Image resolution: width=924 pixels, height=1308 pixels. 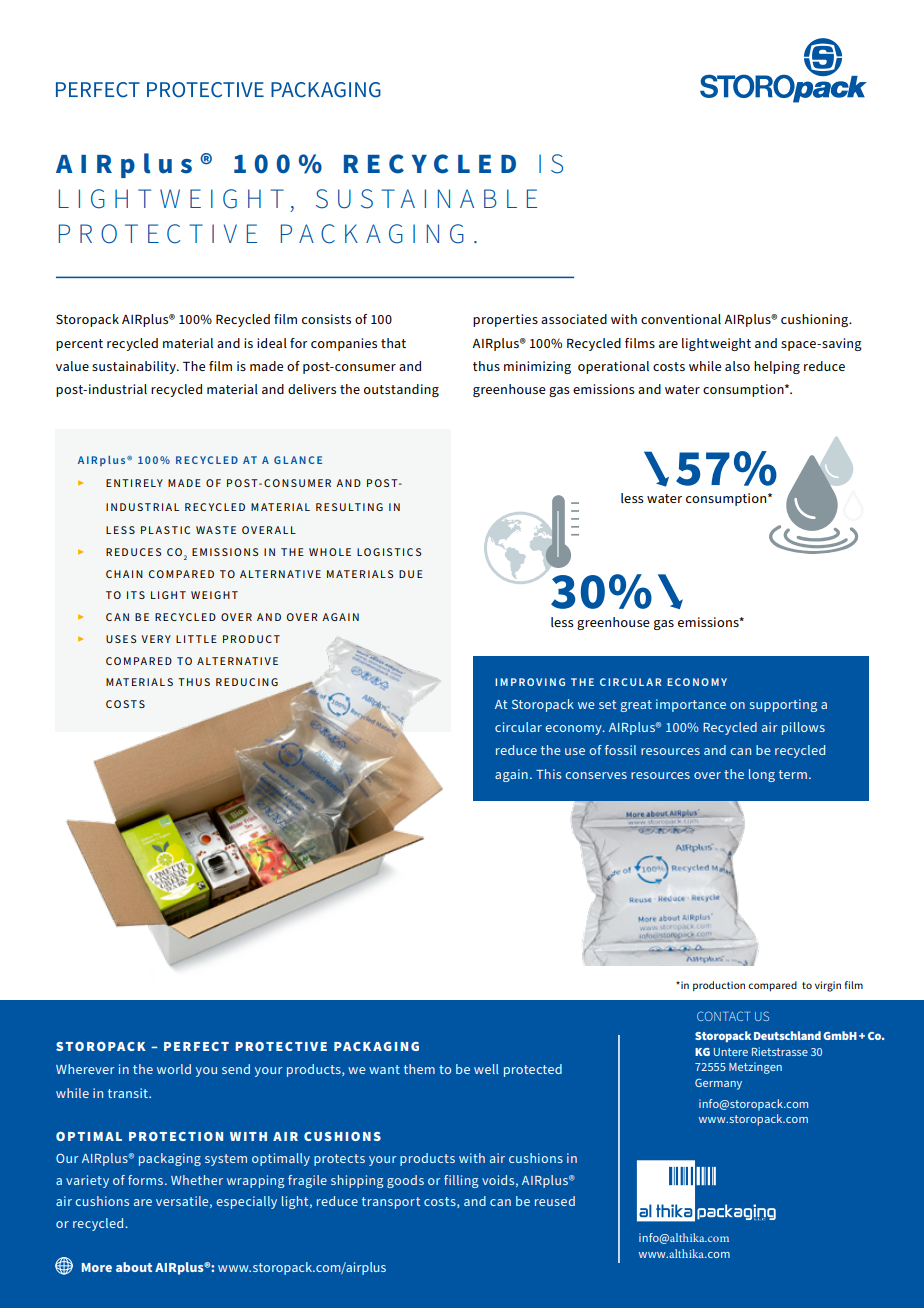 I want to click on This, so click(x=549, y=774).
